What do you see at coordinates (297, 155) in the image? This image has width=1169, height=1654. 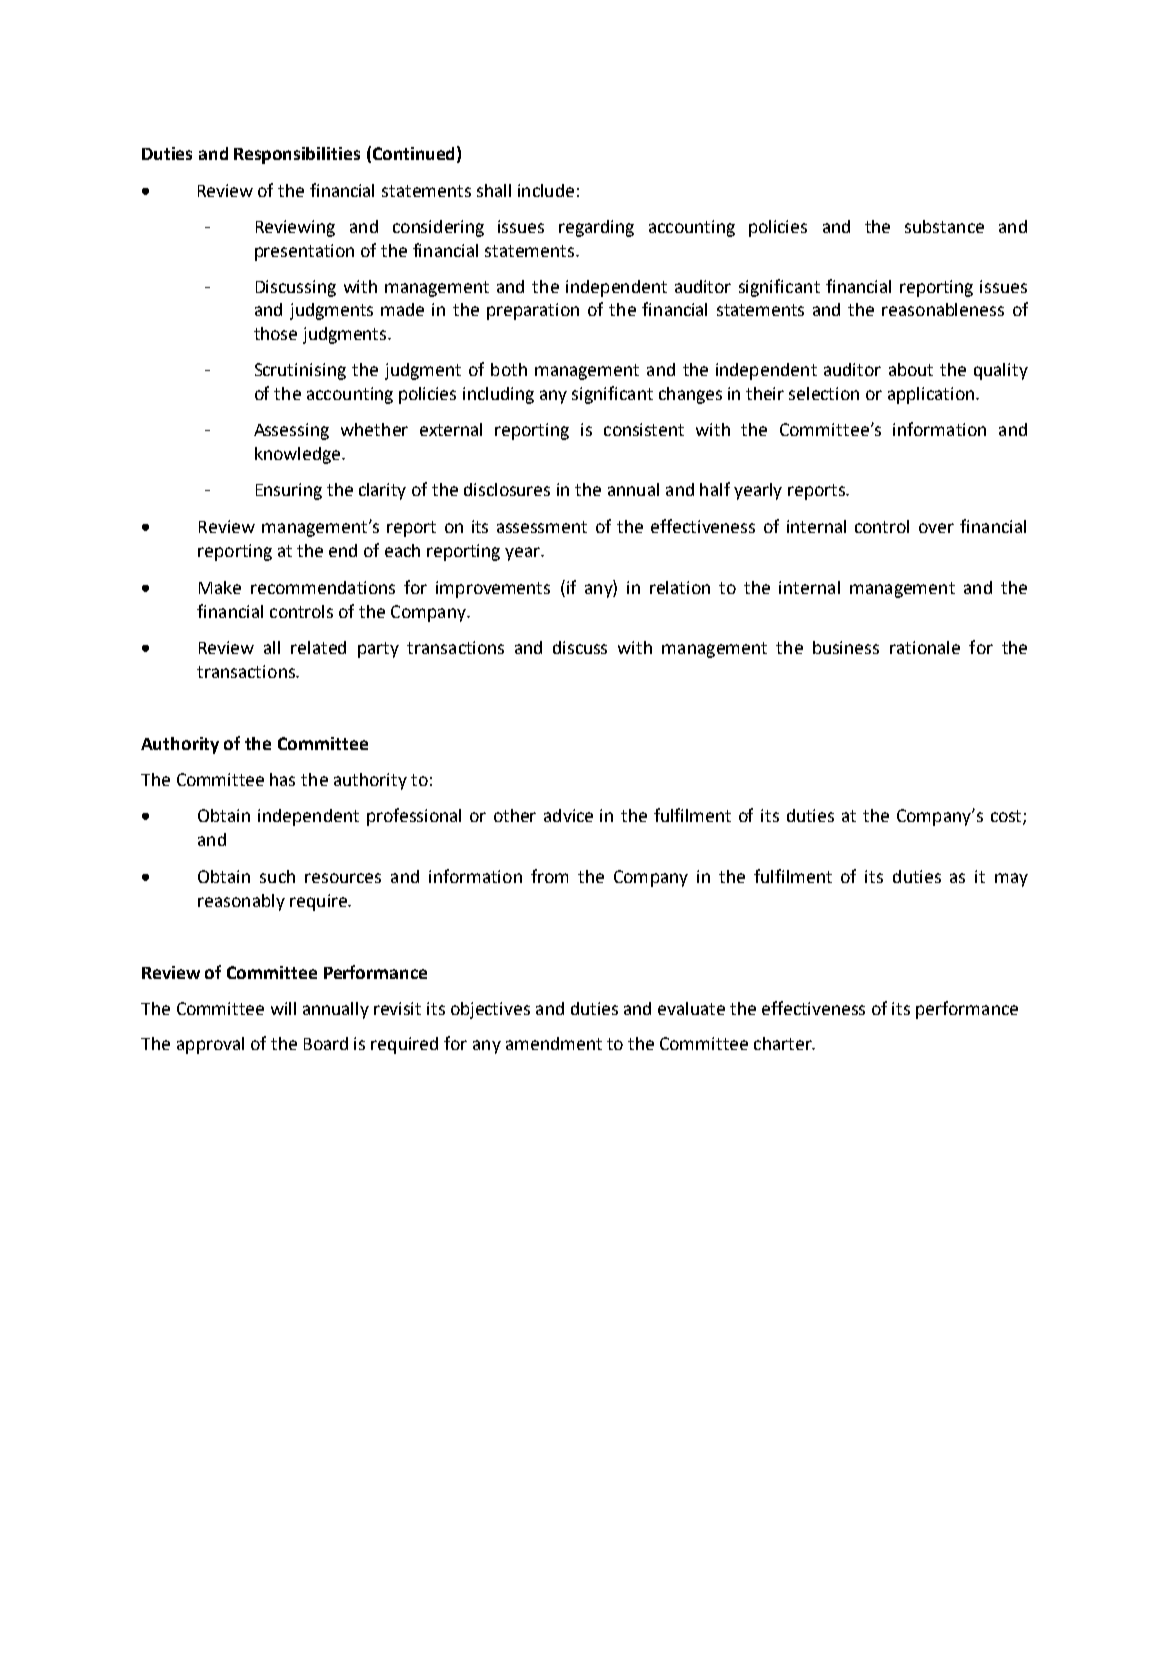 I see `Responsibilities` at bounding box center [297, 155].
